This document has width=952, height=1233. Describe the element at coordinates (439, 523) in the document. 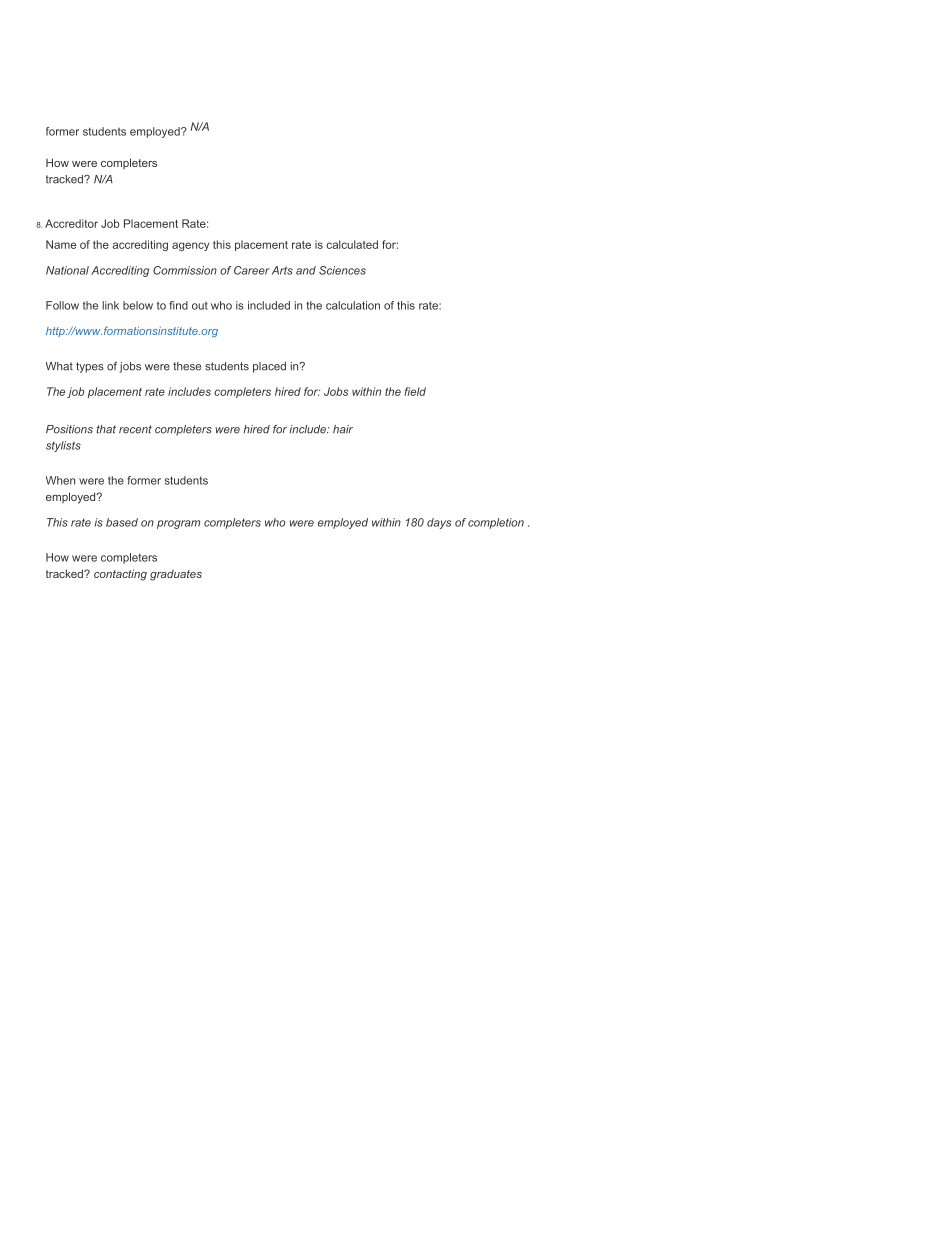

I see `days` at that location.
